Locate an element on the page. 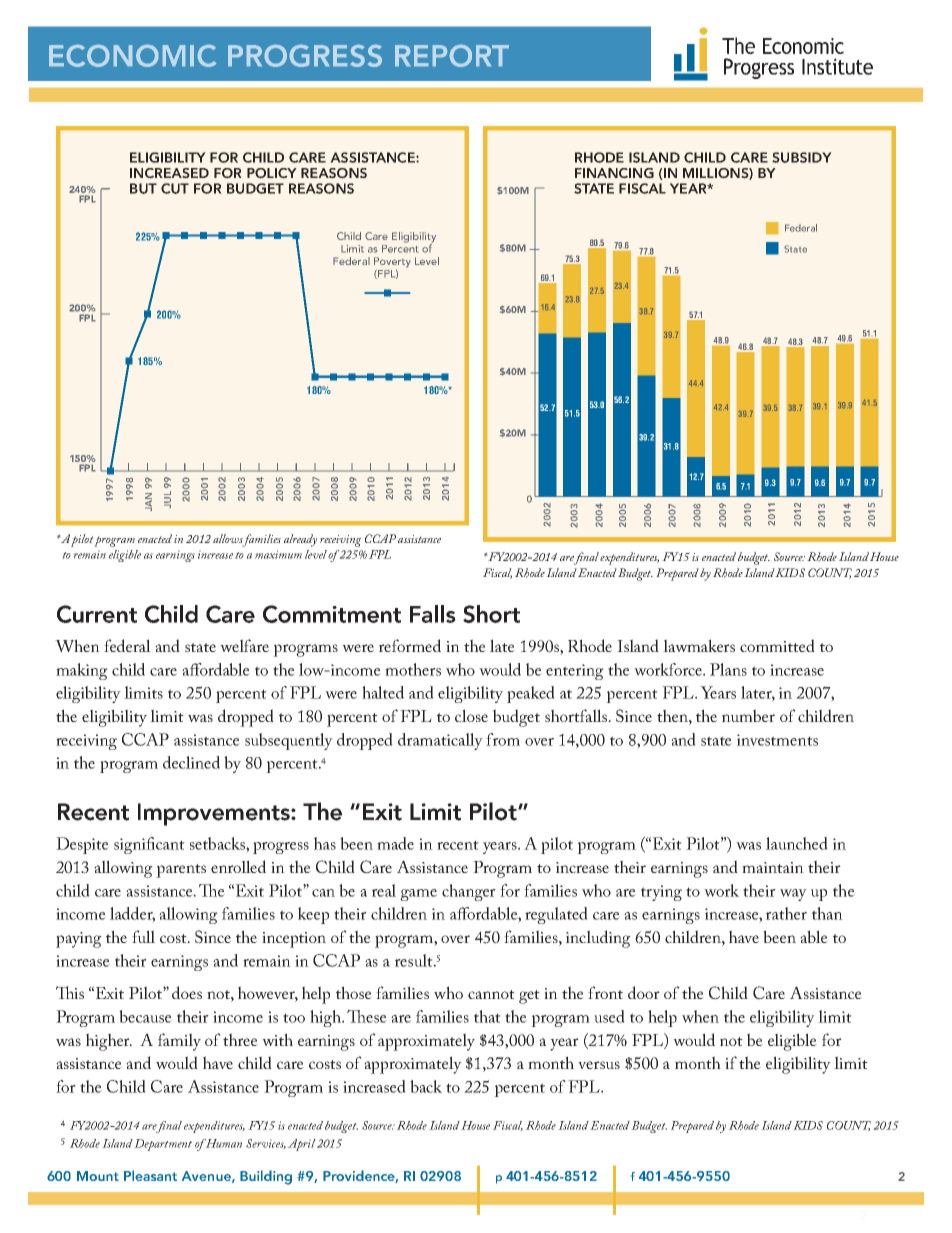  Current is located at coordinates (97, 614).
